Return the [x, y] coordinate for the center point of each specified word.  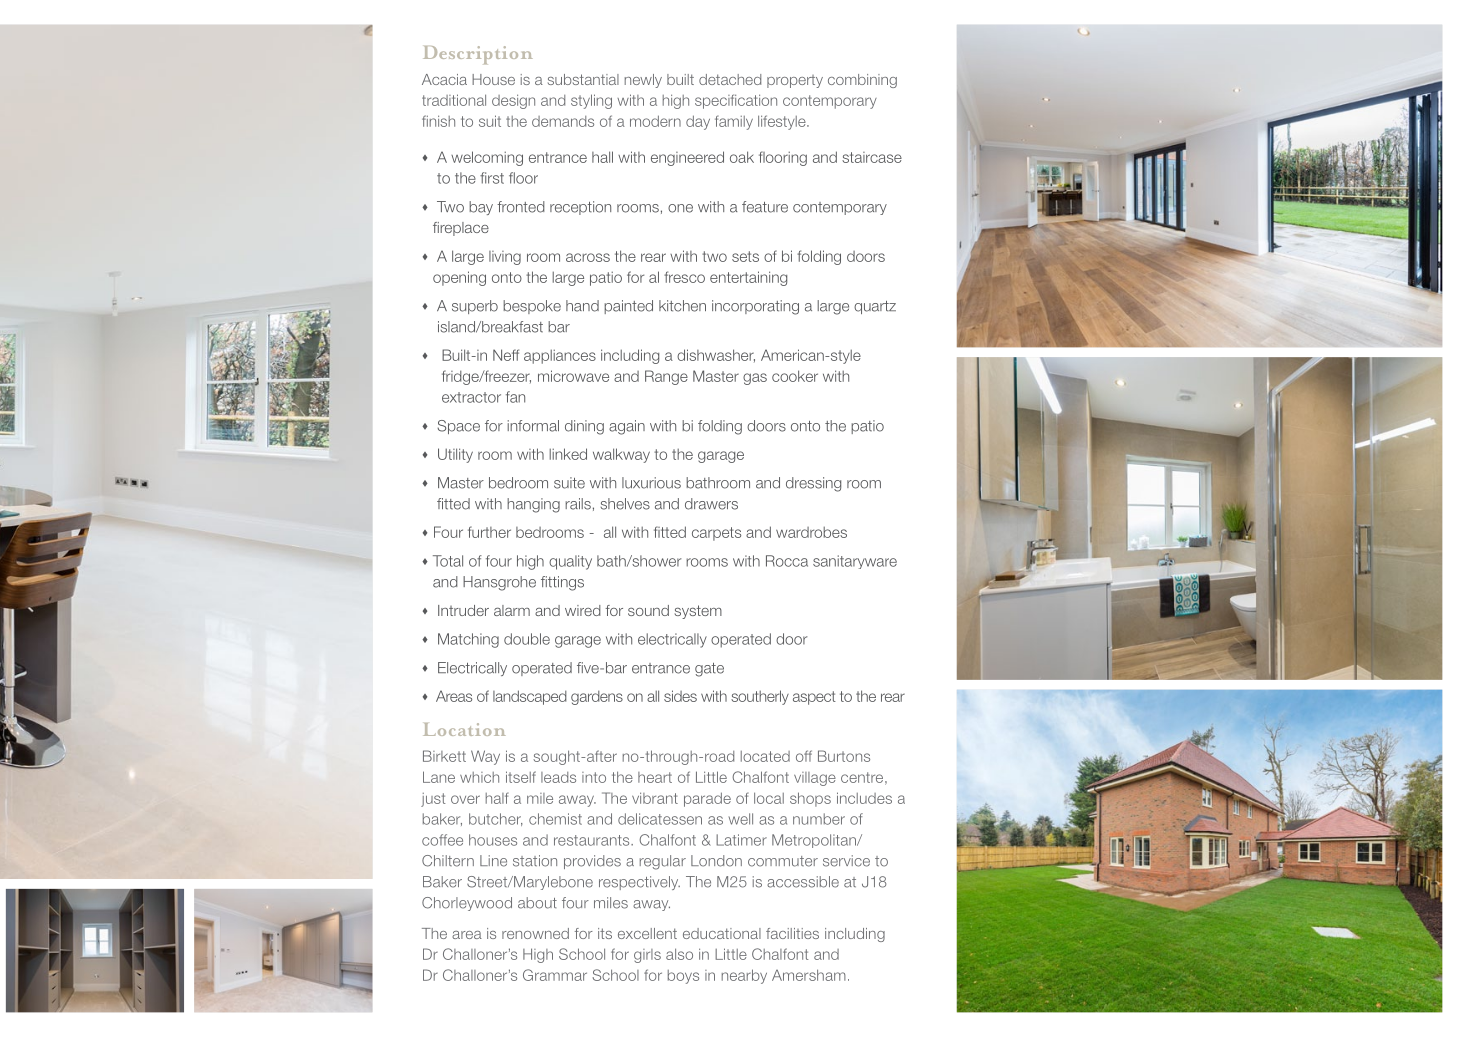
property [795, 81]
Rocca [787, 561]
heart [655, 777]
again [627, 427]
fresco [684, 277]
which [479, 777]
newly [643, 81]
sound [648, 610]
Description [478, 55]
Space [458, 427]
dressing [813, 484]
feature [765, 207]
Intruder [463, 610]
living [505, 258]
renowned [535, 933]
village [815, 779]
